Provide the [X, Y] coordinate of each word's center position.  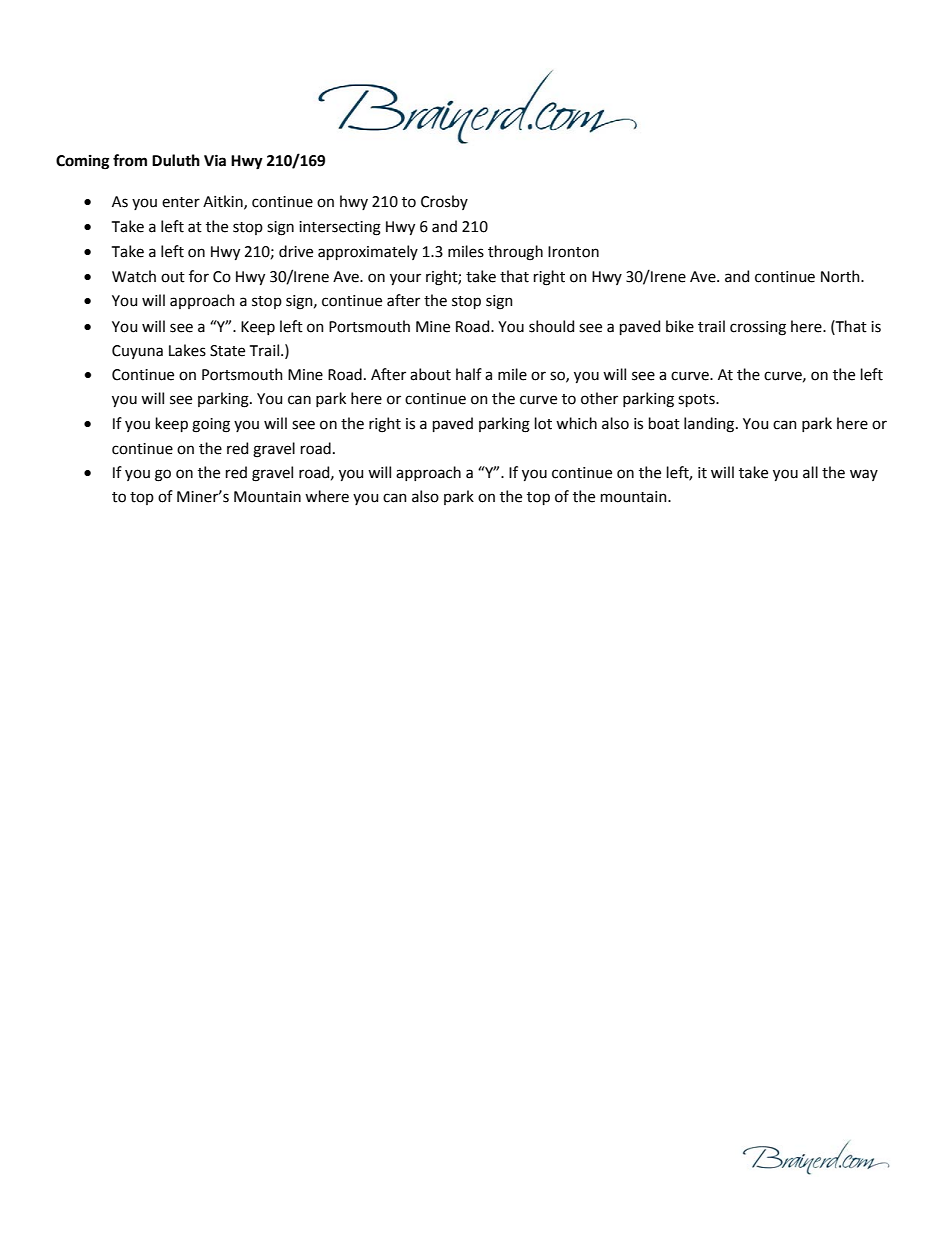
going [211, 425]
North [841, 276]
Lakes [187, 350]
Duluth [176, 160]
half [469, 374]
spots [697, 400]
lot [543, 423]
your [405, 279]
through [515, 253]
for [199, 276]
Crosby [444, 202]
